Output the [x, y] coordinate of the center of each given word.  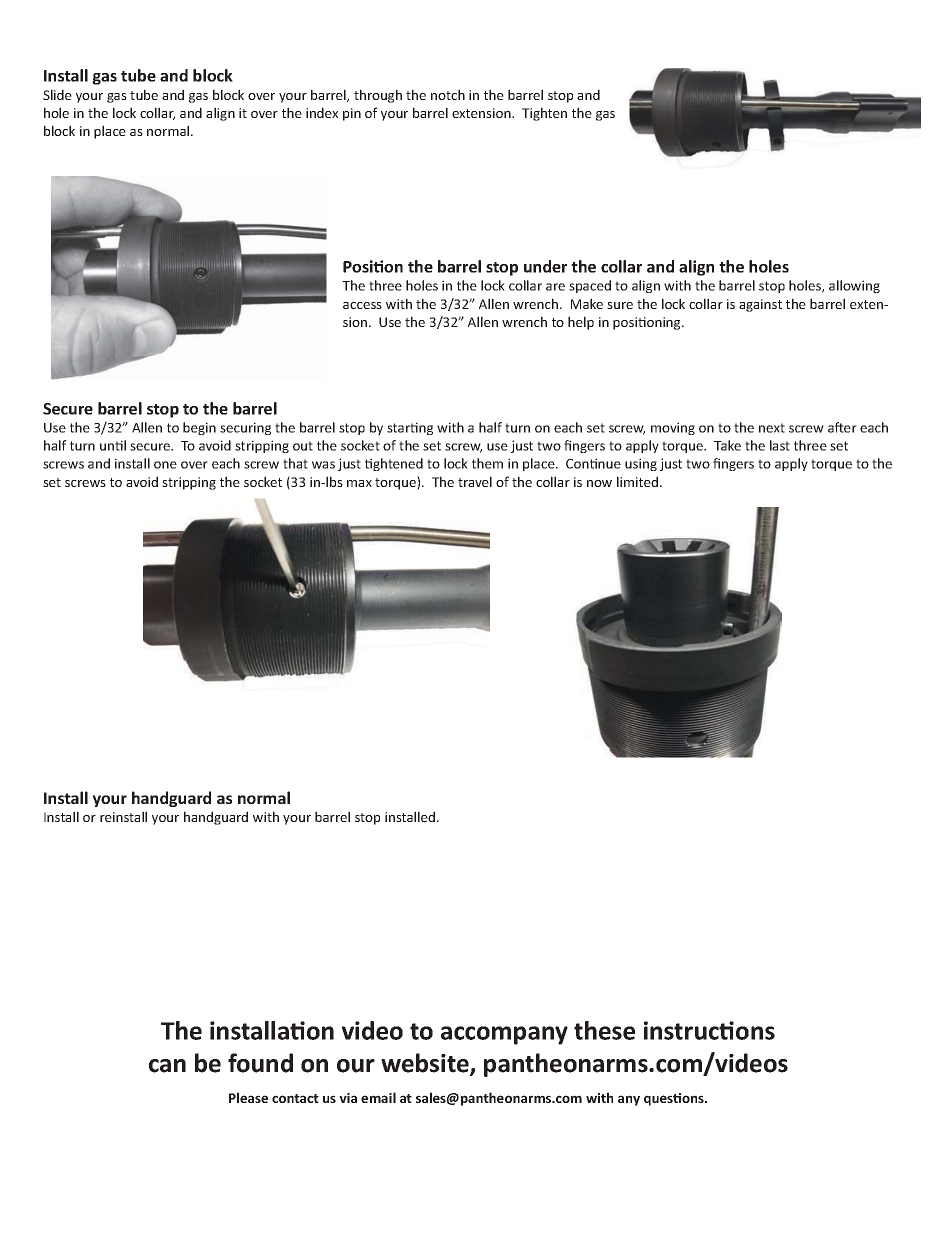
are [555, 287]
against [760, 305]
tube [144, 94]
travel [475, 481]
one [165, 465]
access [362, 305]
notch [448, 94]
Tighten [544, 114]
